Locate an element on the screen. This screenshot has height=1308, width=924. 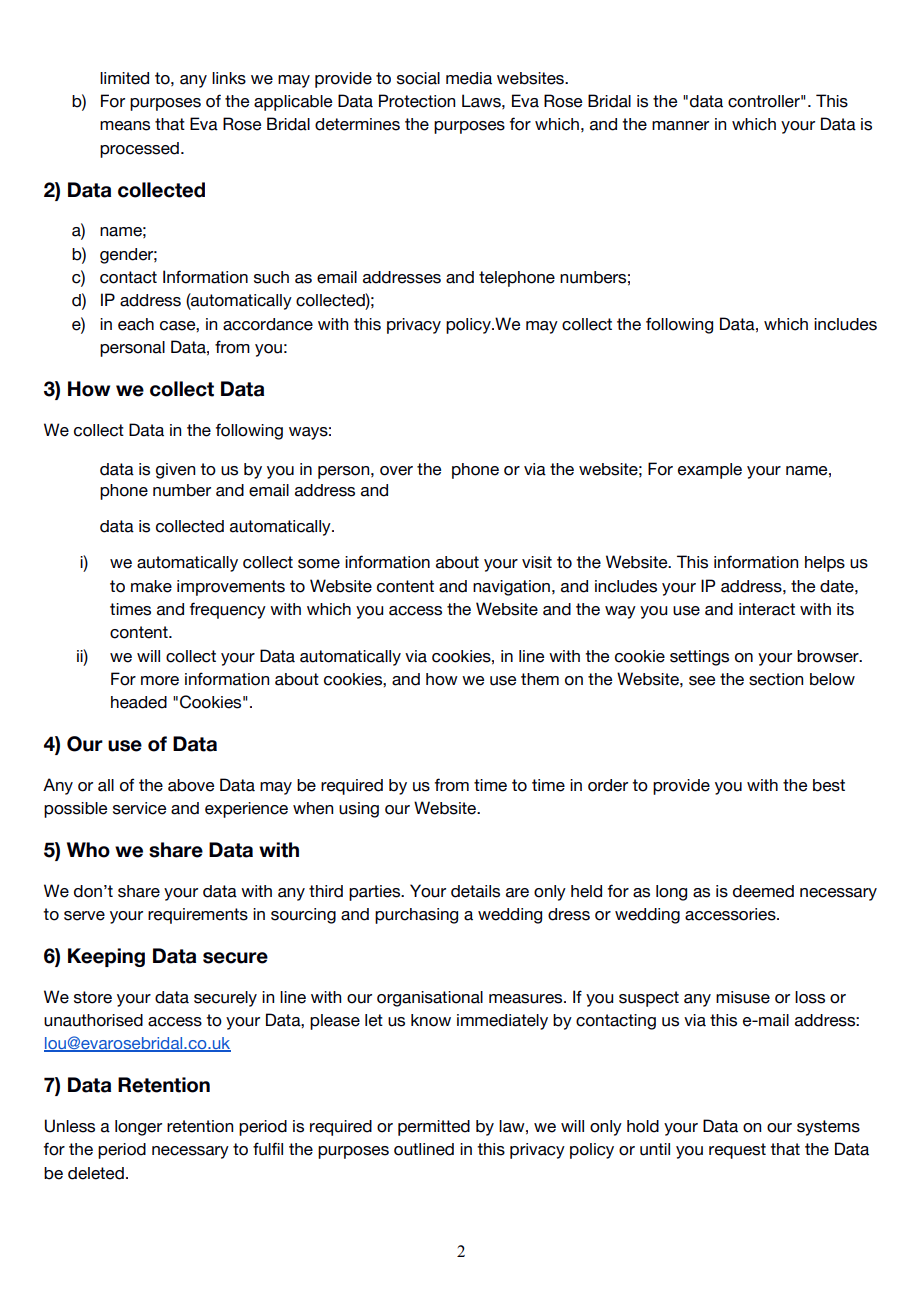
given is located at coordinates (175, 471).
